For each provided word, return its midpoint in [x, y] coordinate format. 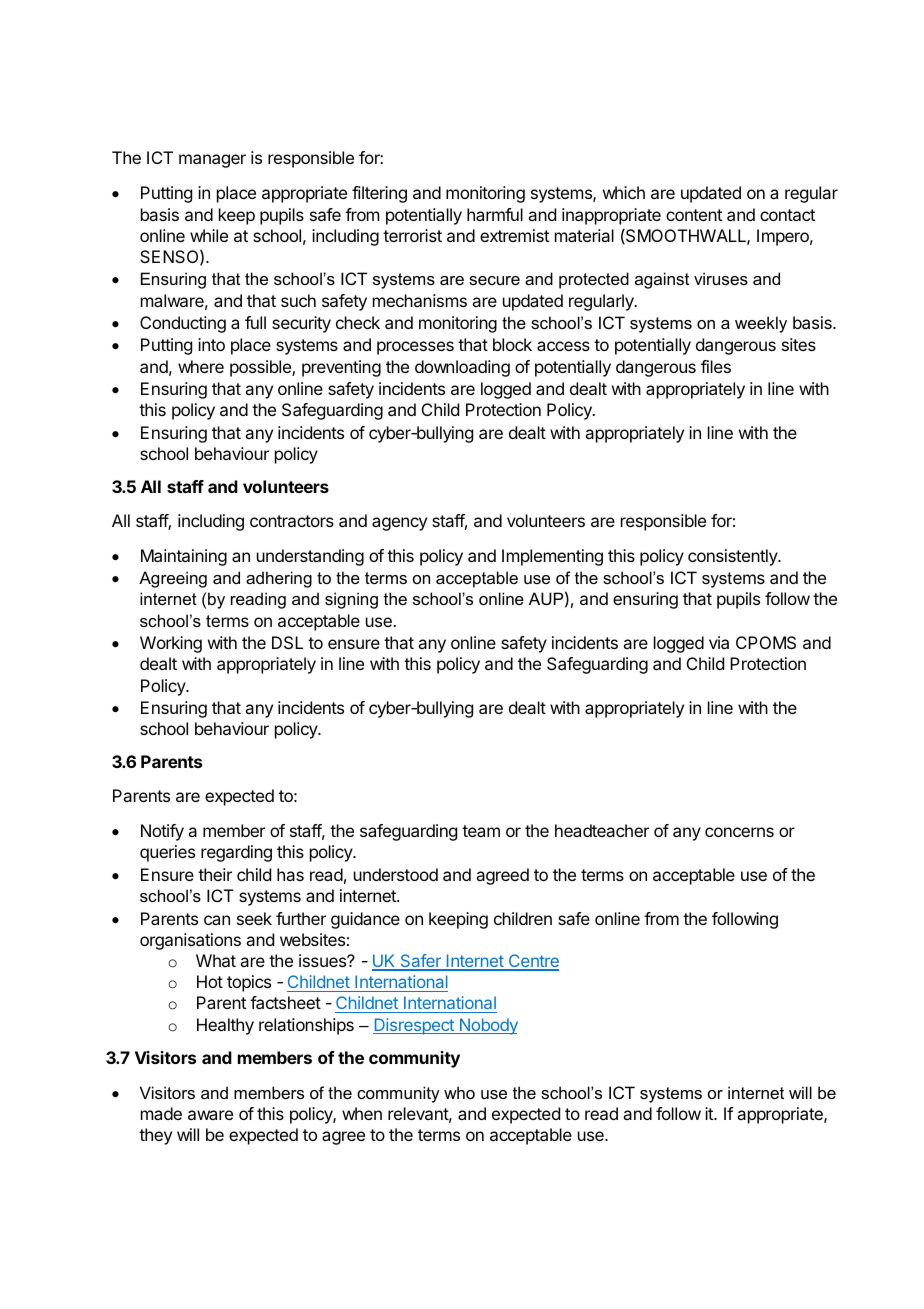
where [201, 366]
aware [210, 1115]
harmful [495, 214]
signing [351, 600]
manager [212, 161]
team [481, 831]
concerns [739, 832]
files [716, 366]
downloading [462, 368]
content [694, 215]
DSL [287, 642]
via [719, 642]
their [215, 874]
